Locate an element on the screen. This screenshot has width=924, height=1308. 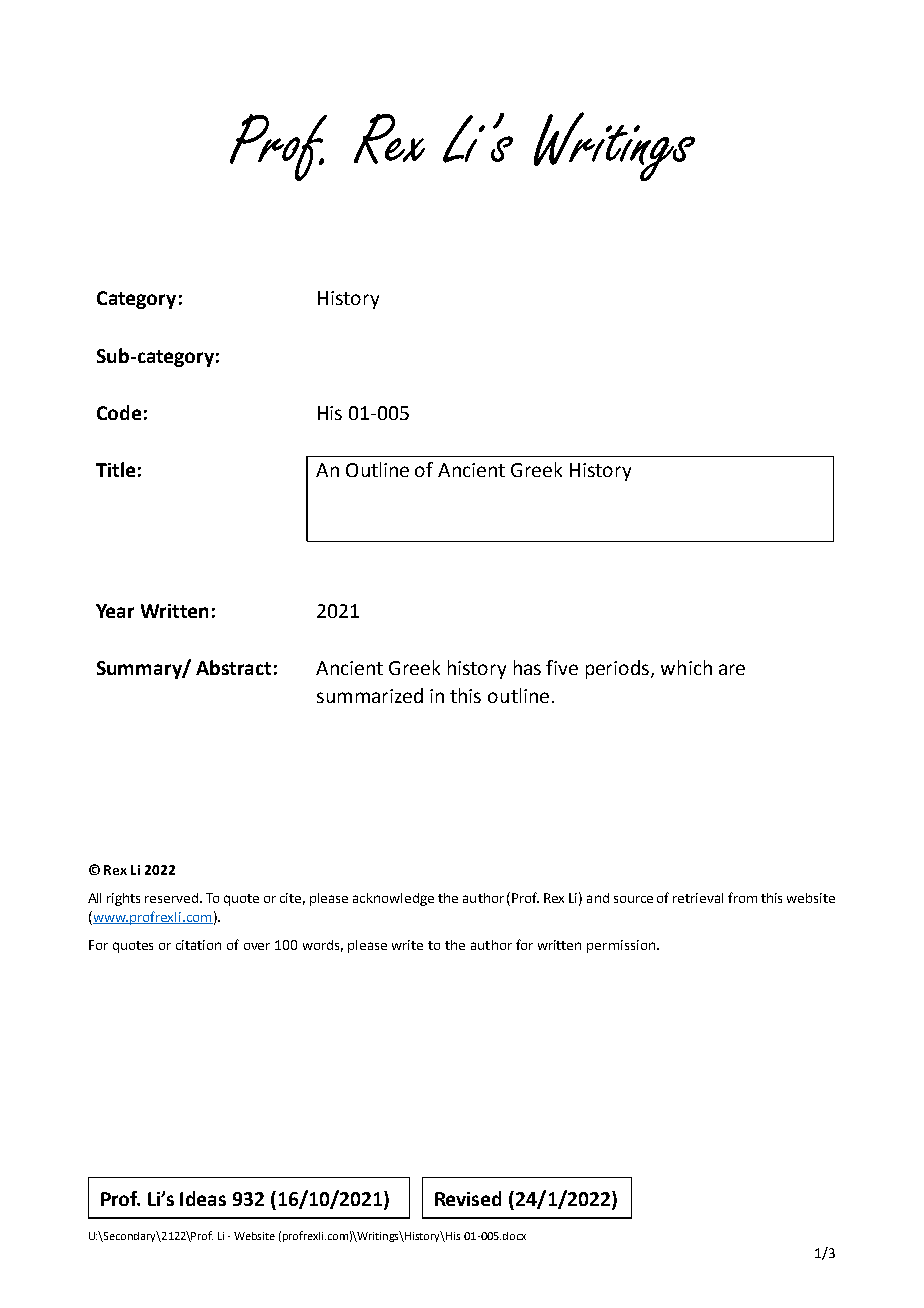
periods is located at coordinates (619, 669).
